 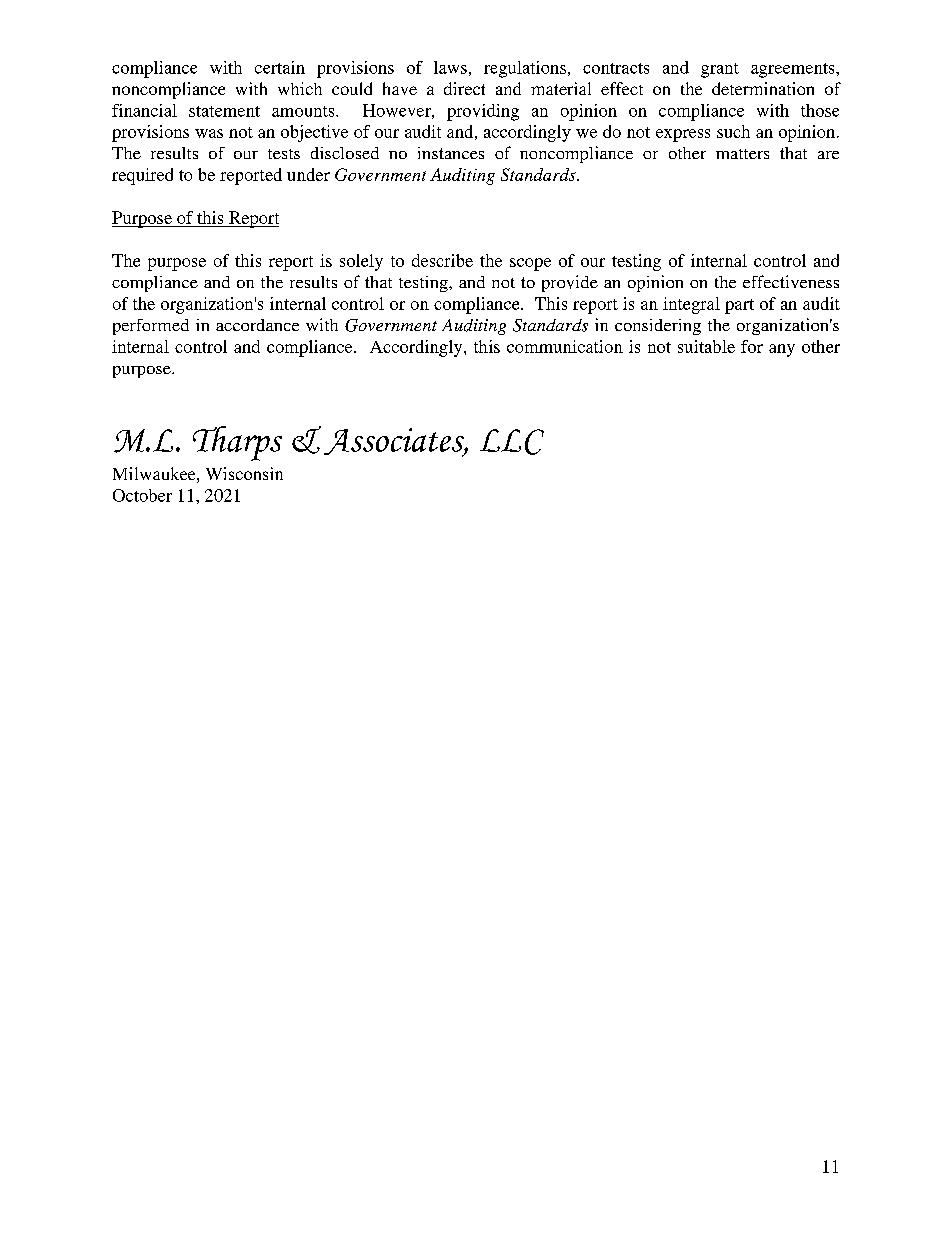 I want to click on part, so click(x=739, y=306).
